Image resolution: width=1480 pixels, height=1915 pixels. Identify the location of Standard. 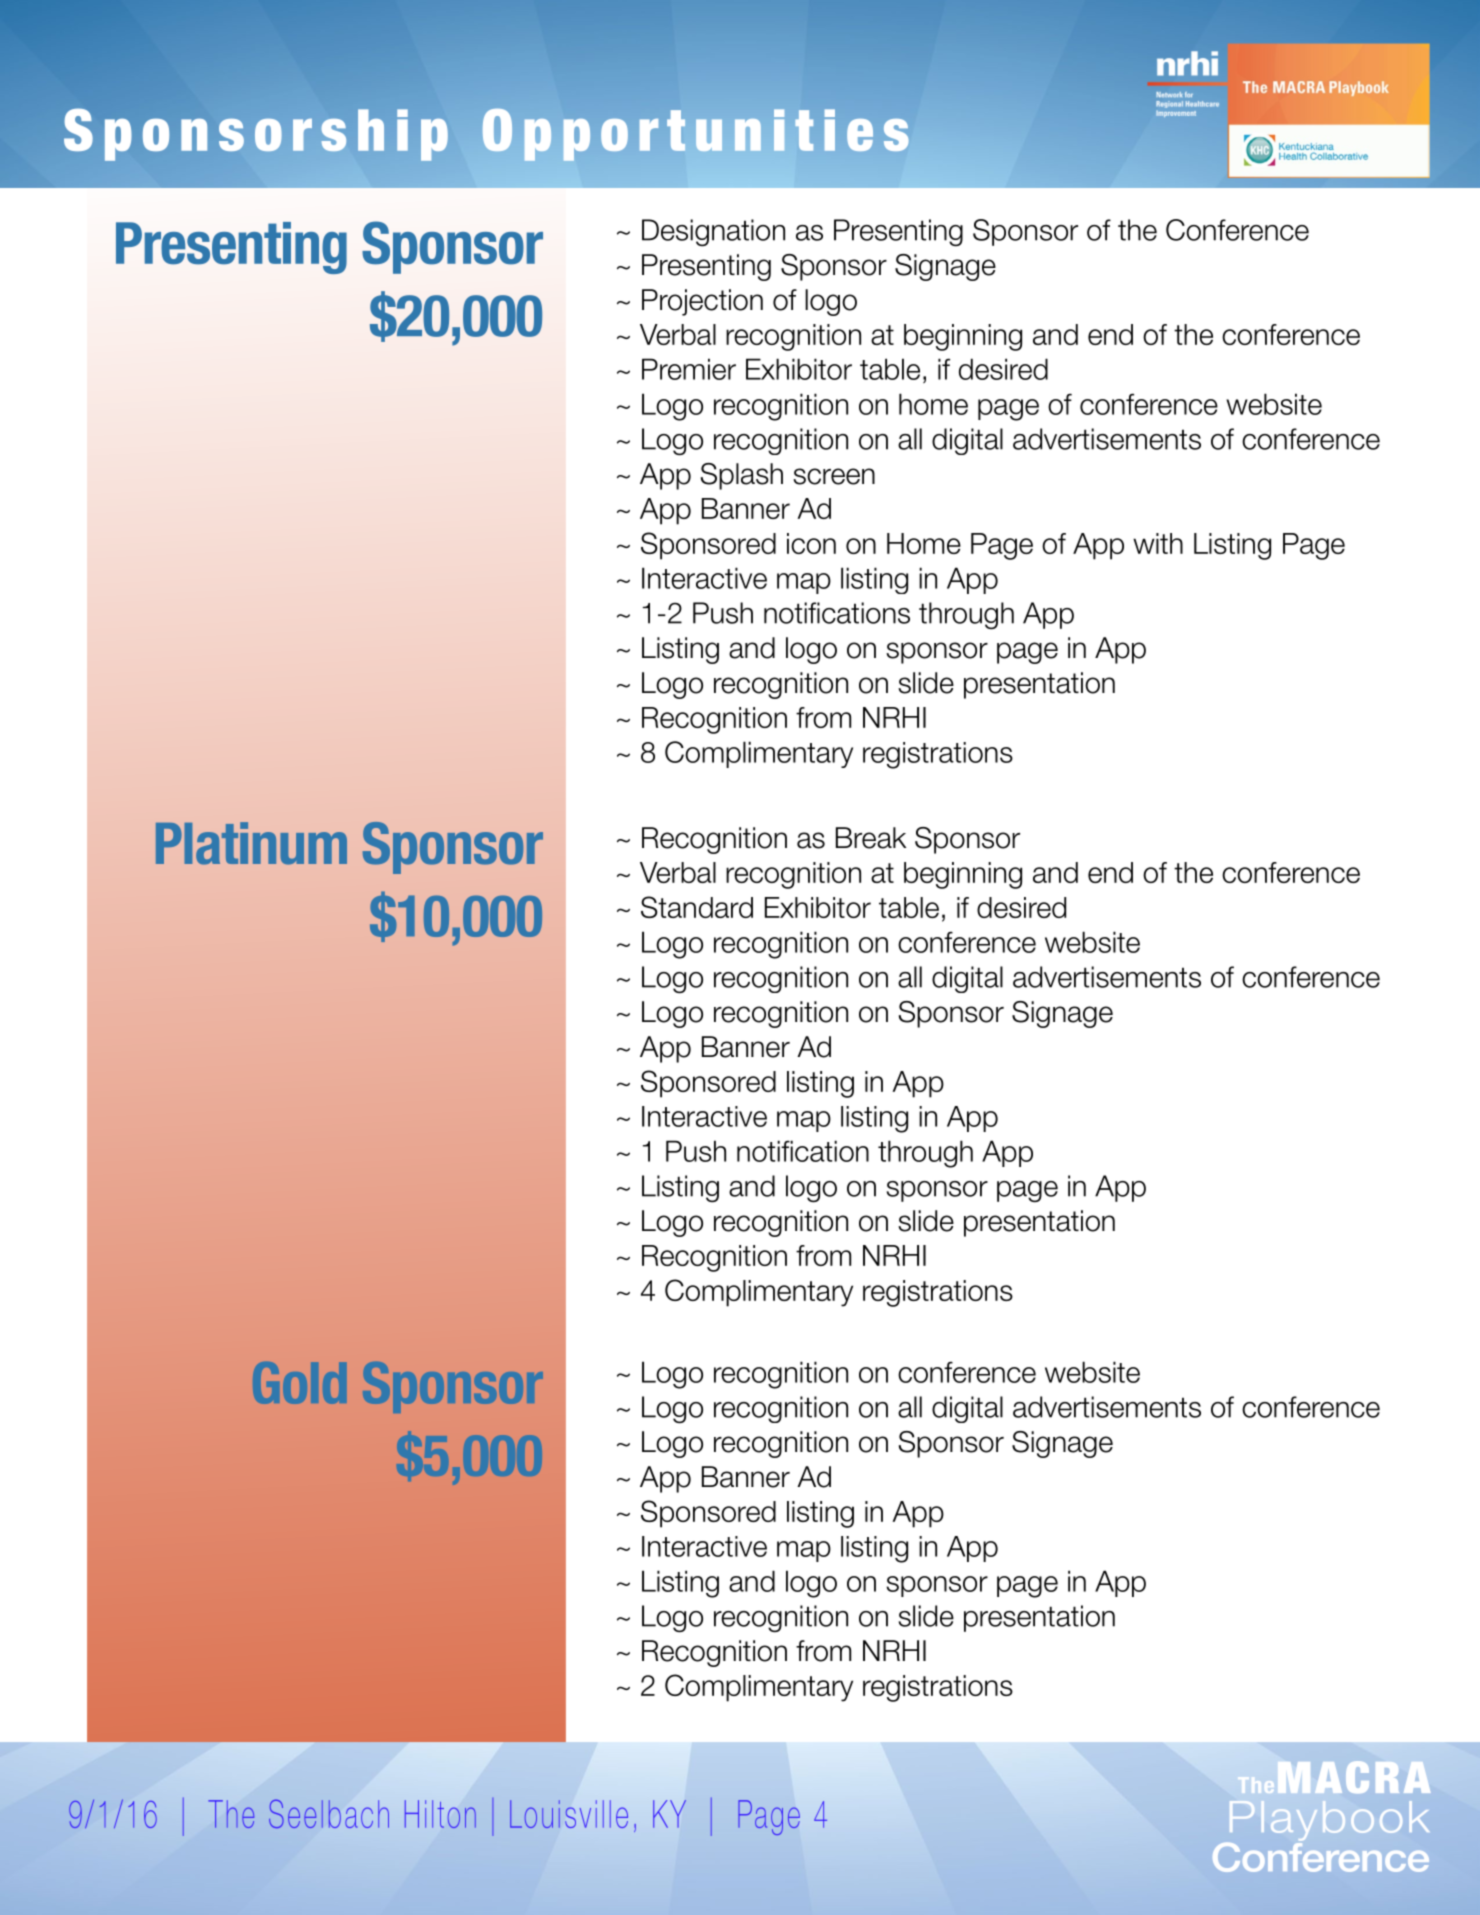
(697, 907).
